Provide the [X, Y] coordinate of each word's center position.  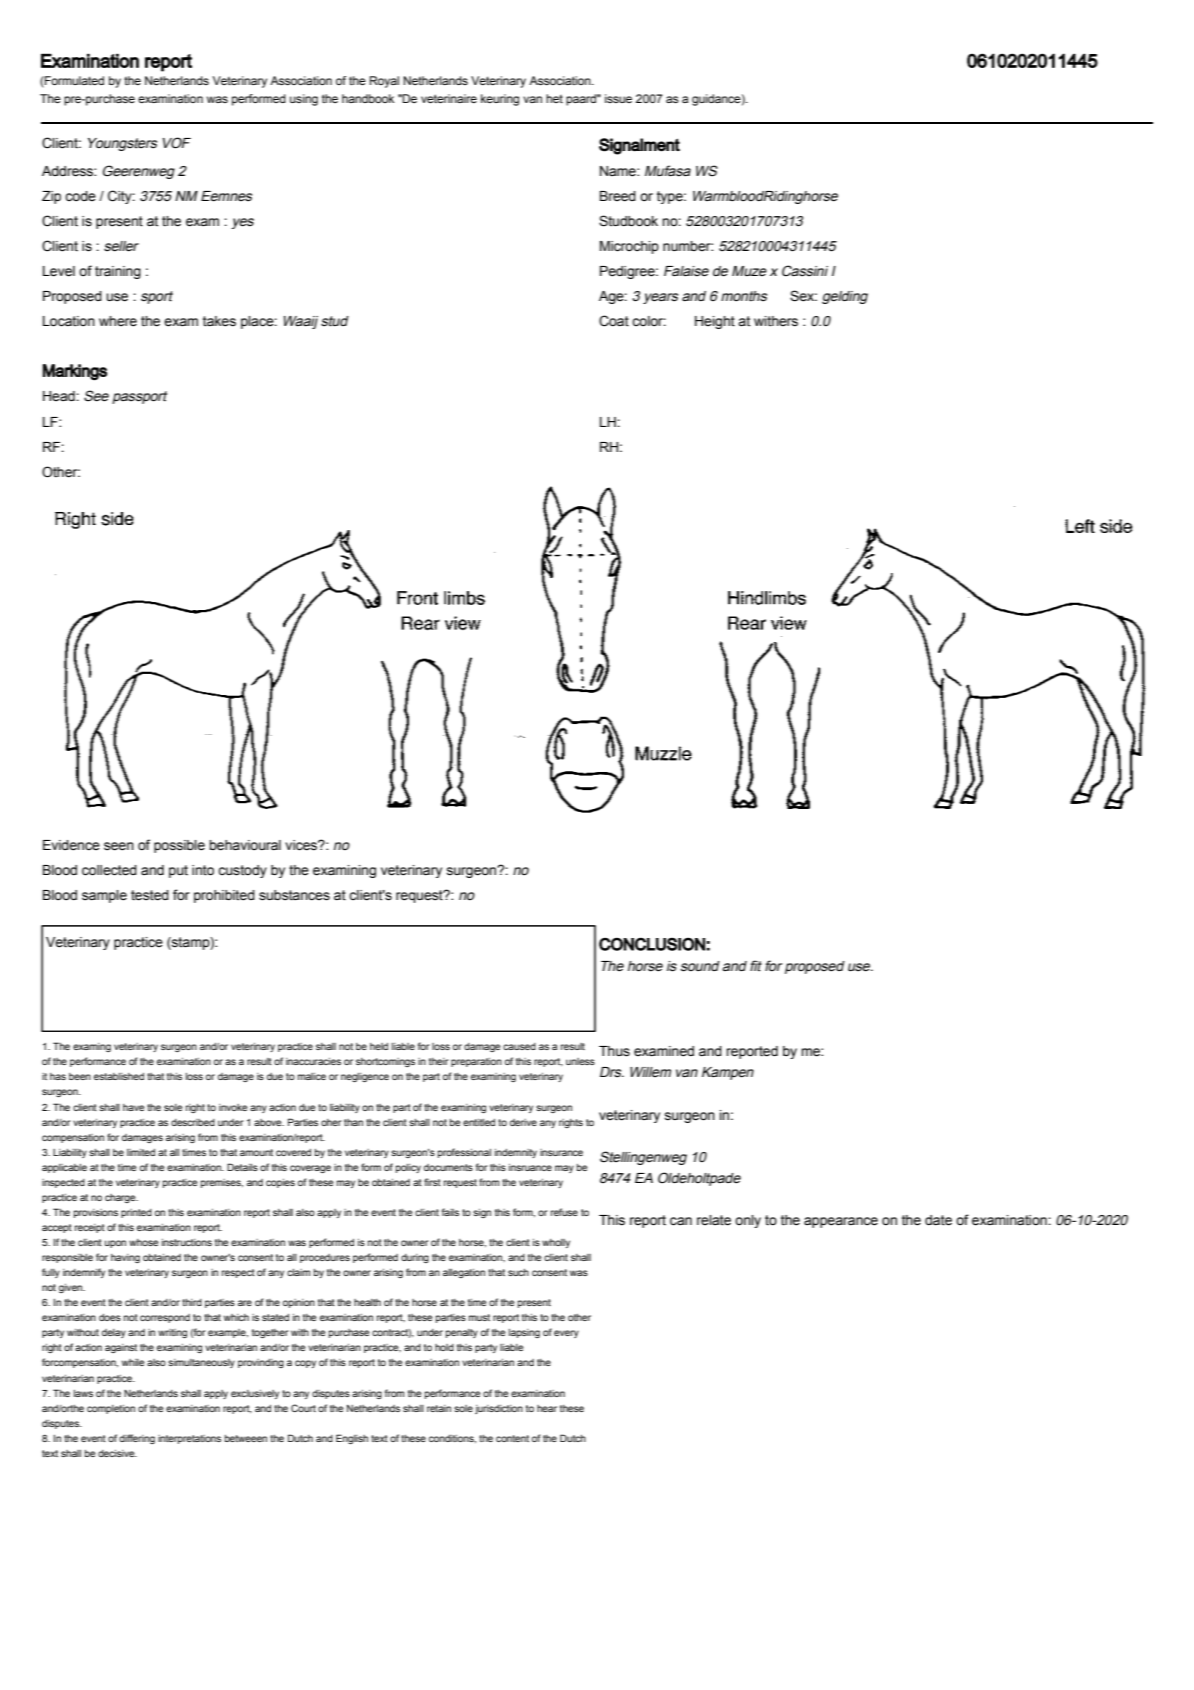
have [134, 1107]
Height [715, 322]
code [80, 196]
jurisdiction [499, 1409]
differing [137, 1439]
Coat [614, 321]
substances [294, 895]
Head [60, 396]
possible [179, 846]
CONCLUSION [652, 944]
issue [618, 98]
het [554, 98]
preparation [476, 1062]
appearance [841, 1222]
